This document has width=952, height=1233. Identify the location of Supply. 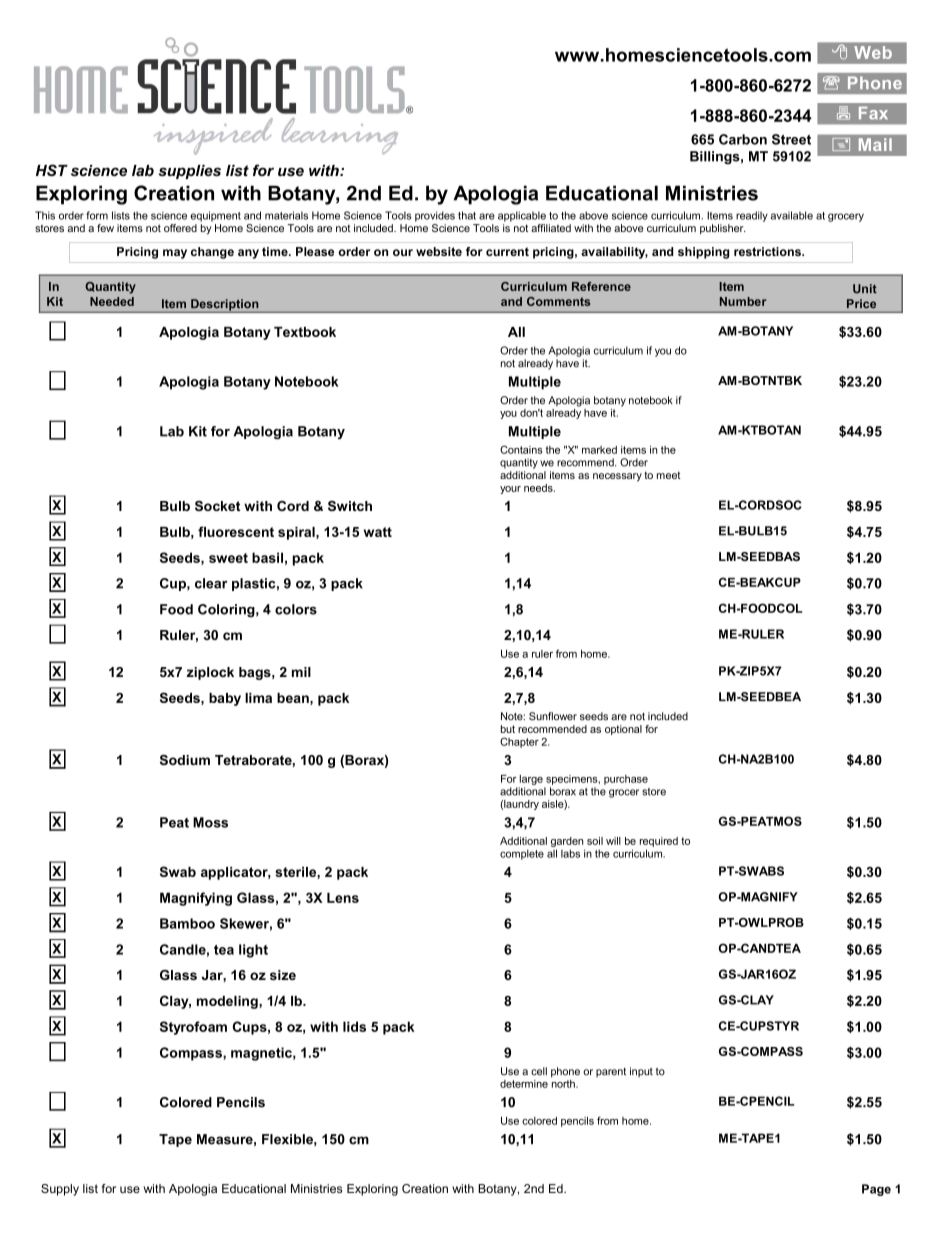
(60, 1190).
